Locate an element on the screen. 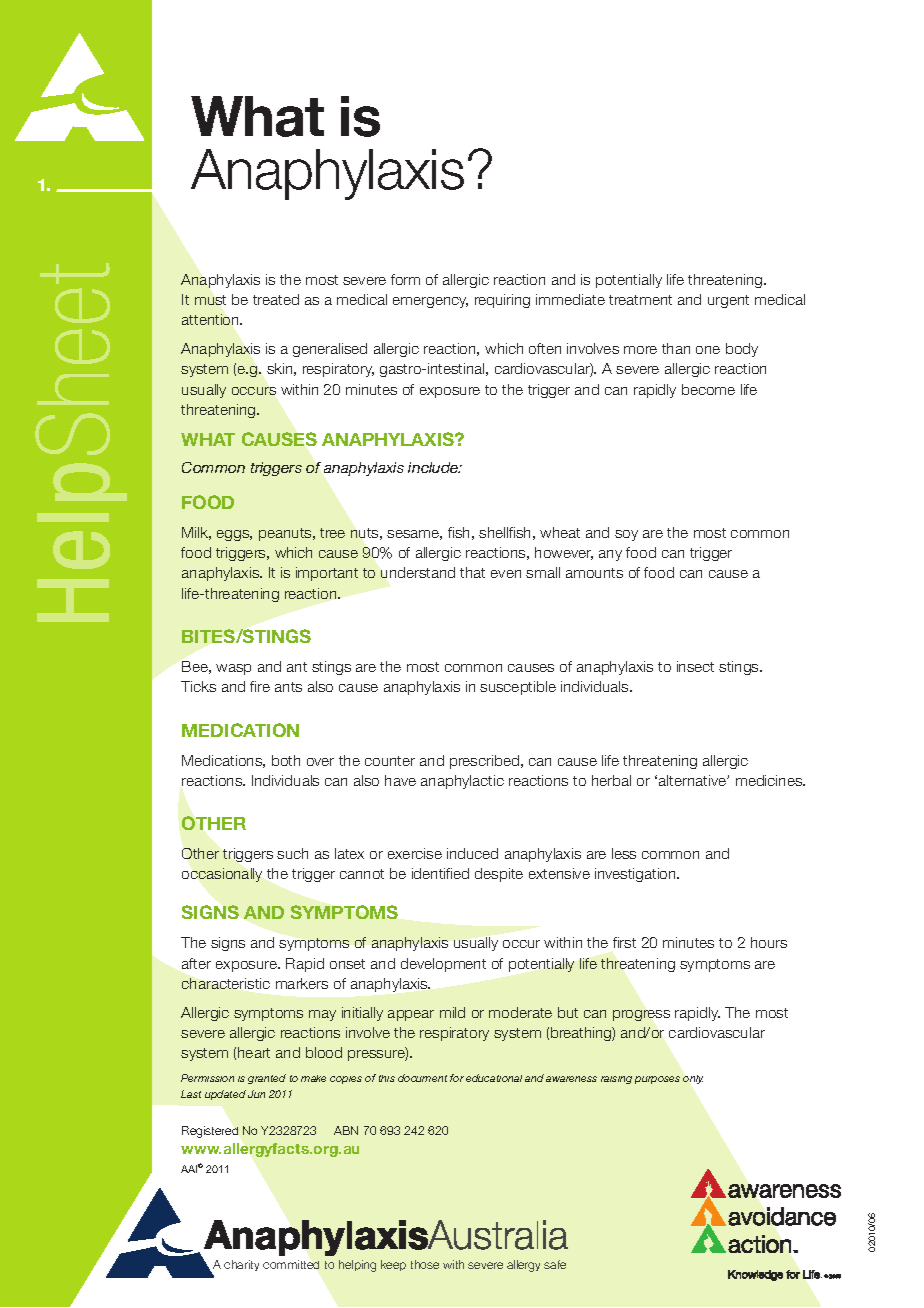 The image size is (924, 1308). treated is located at coordinates (276, 299).
